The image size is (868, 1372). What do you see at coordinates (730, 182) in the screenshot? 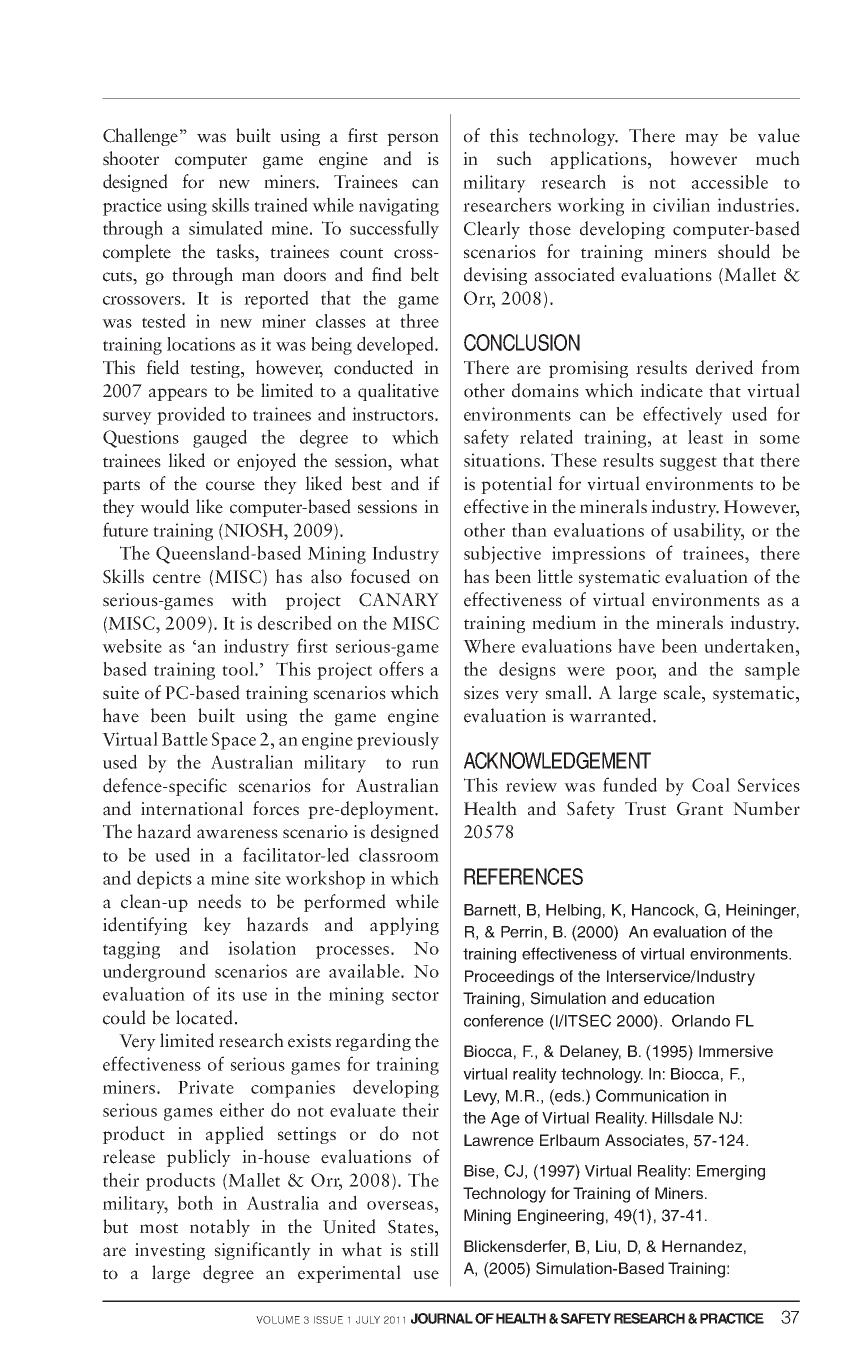
I see `accessible` at bounding box center [730, 182].
